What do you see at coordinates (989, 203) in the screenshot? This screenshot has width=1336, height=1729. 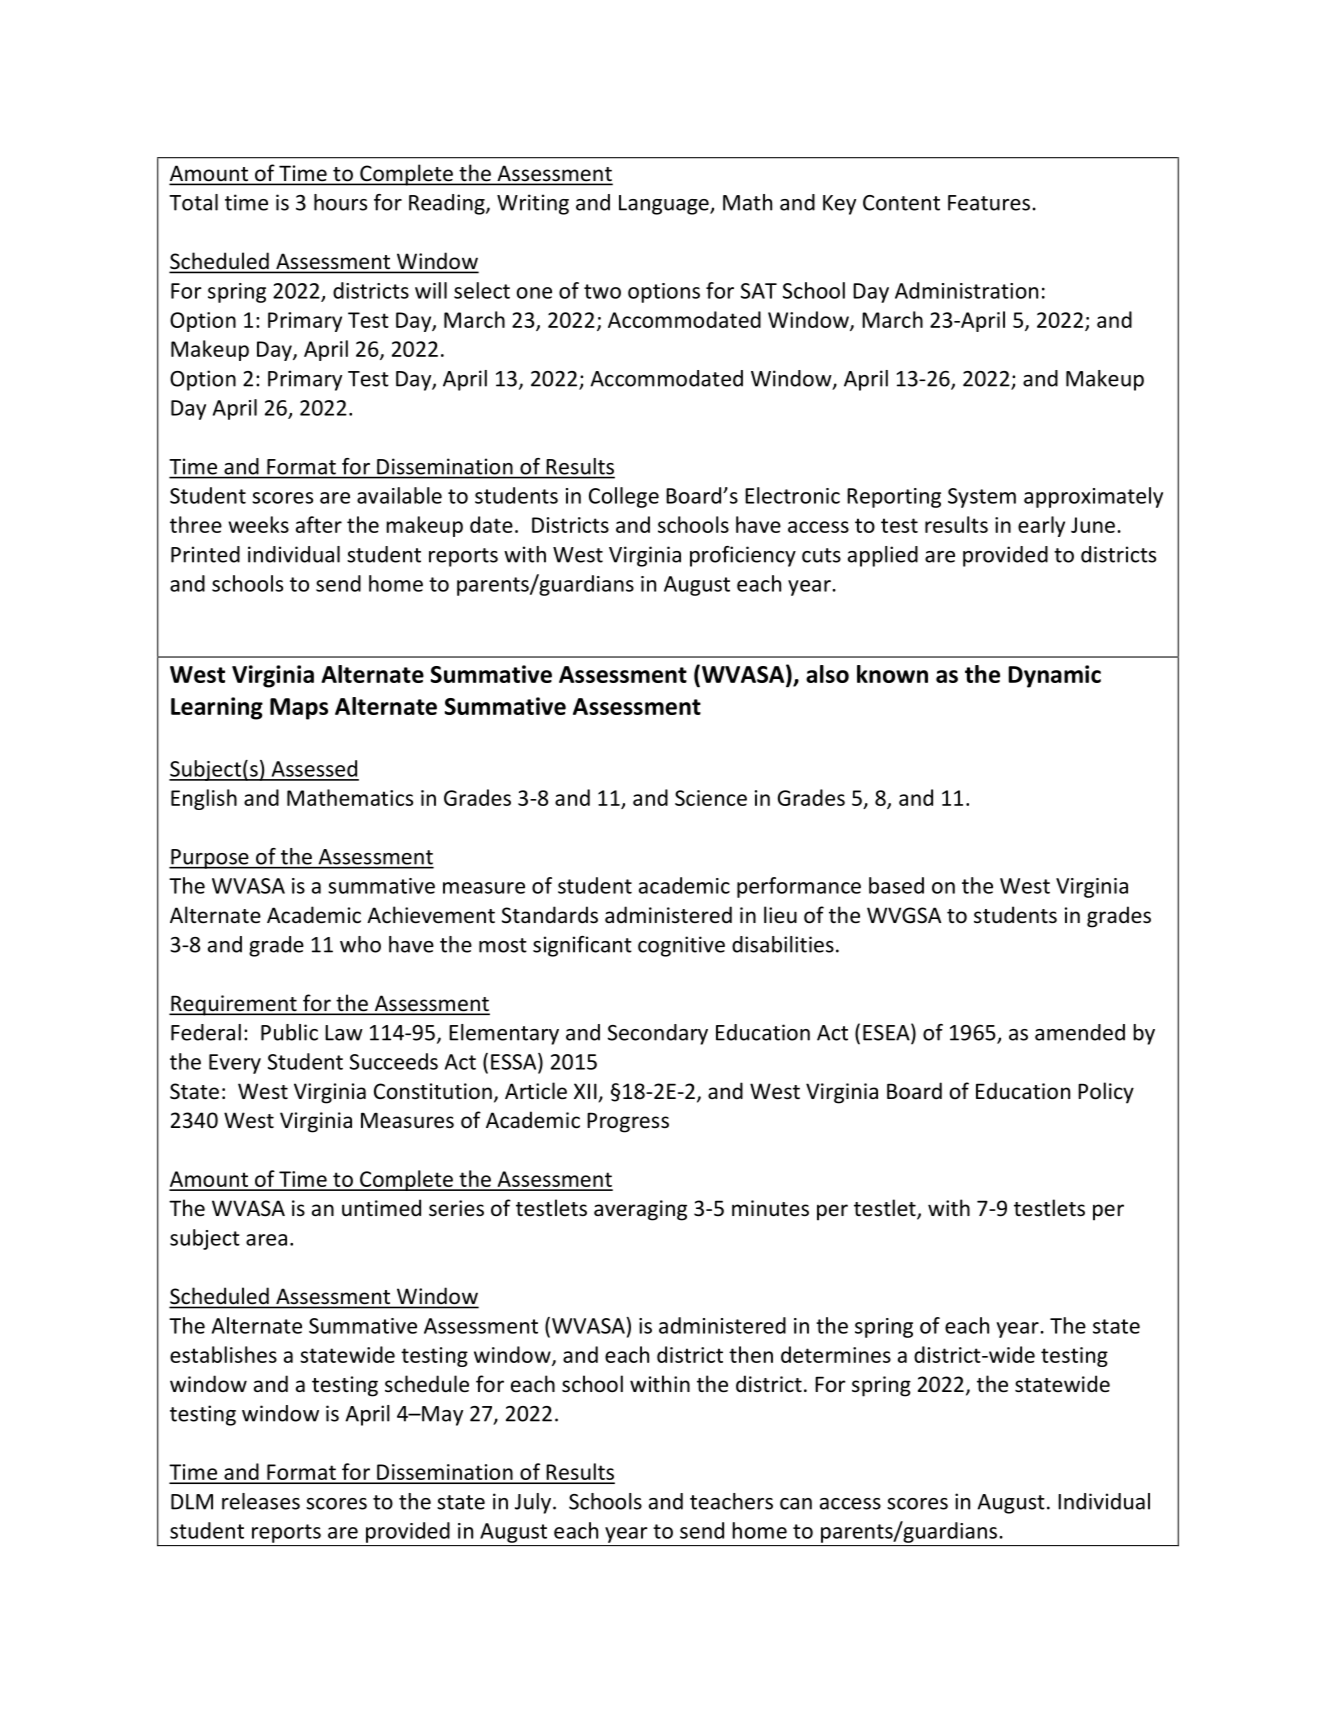 I see `Features` at bounding box center [989, 203].
